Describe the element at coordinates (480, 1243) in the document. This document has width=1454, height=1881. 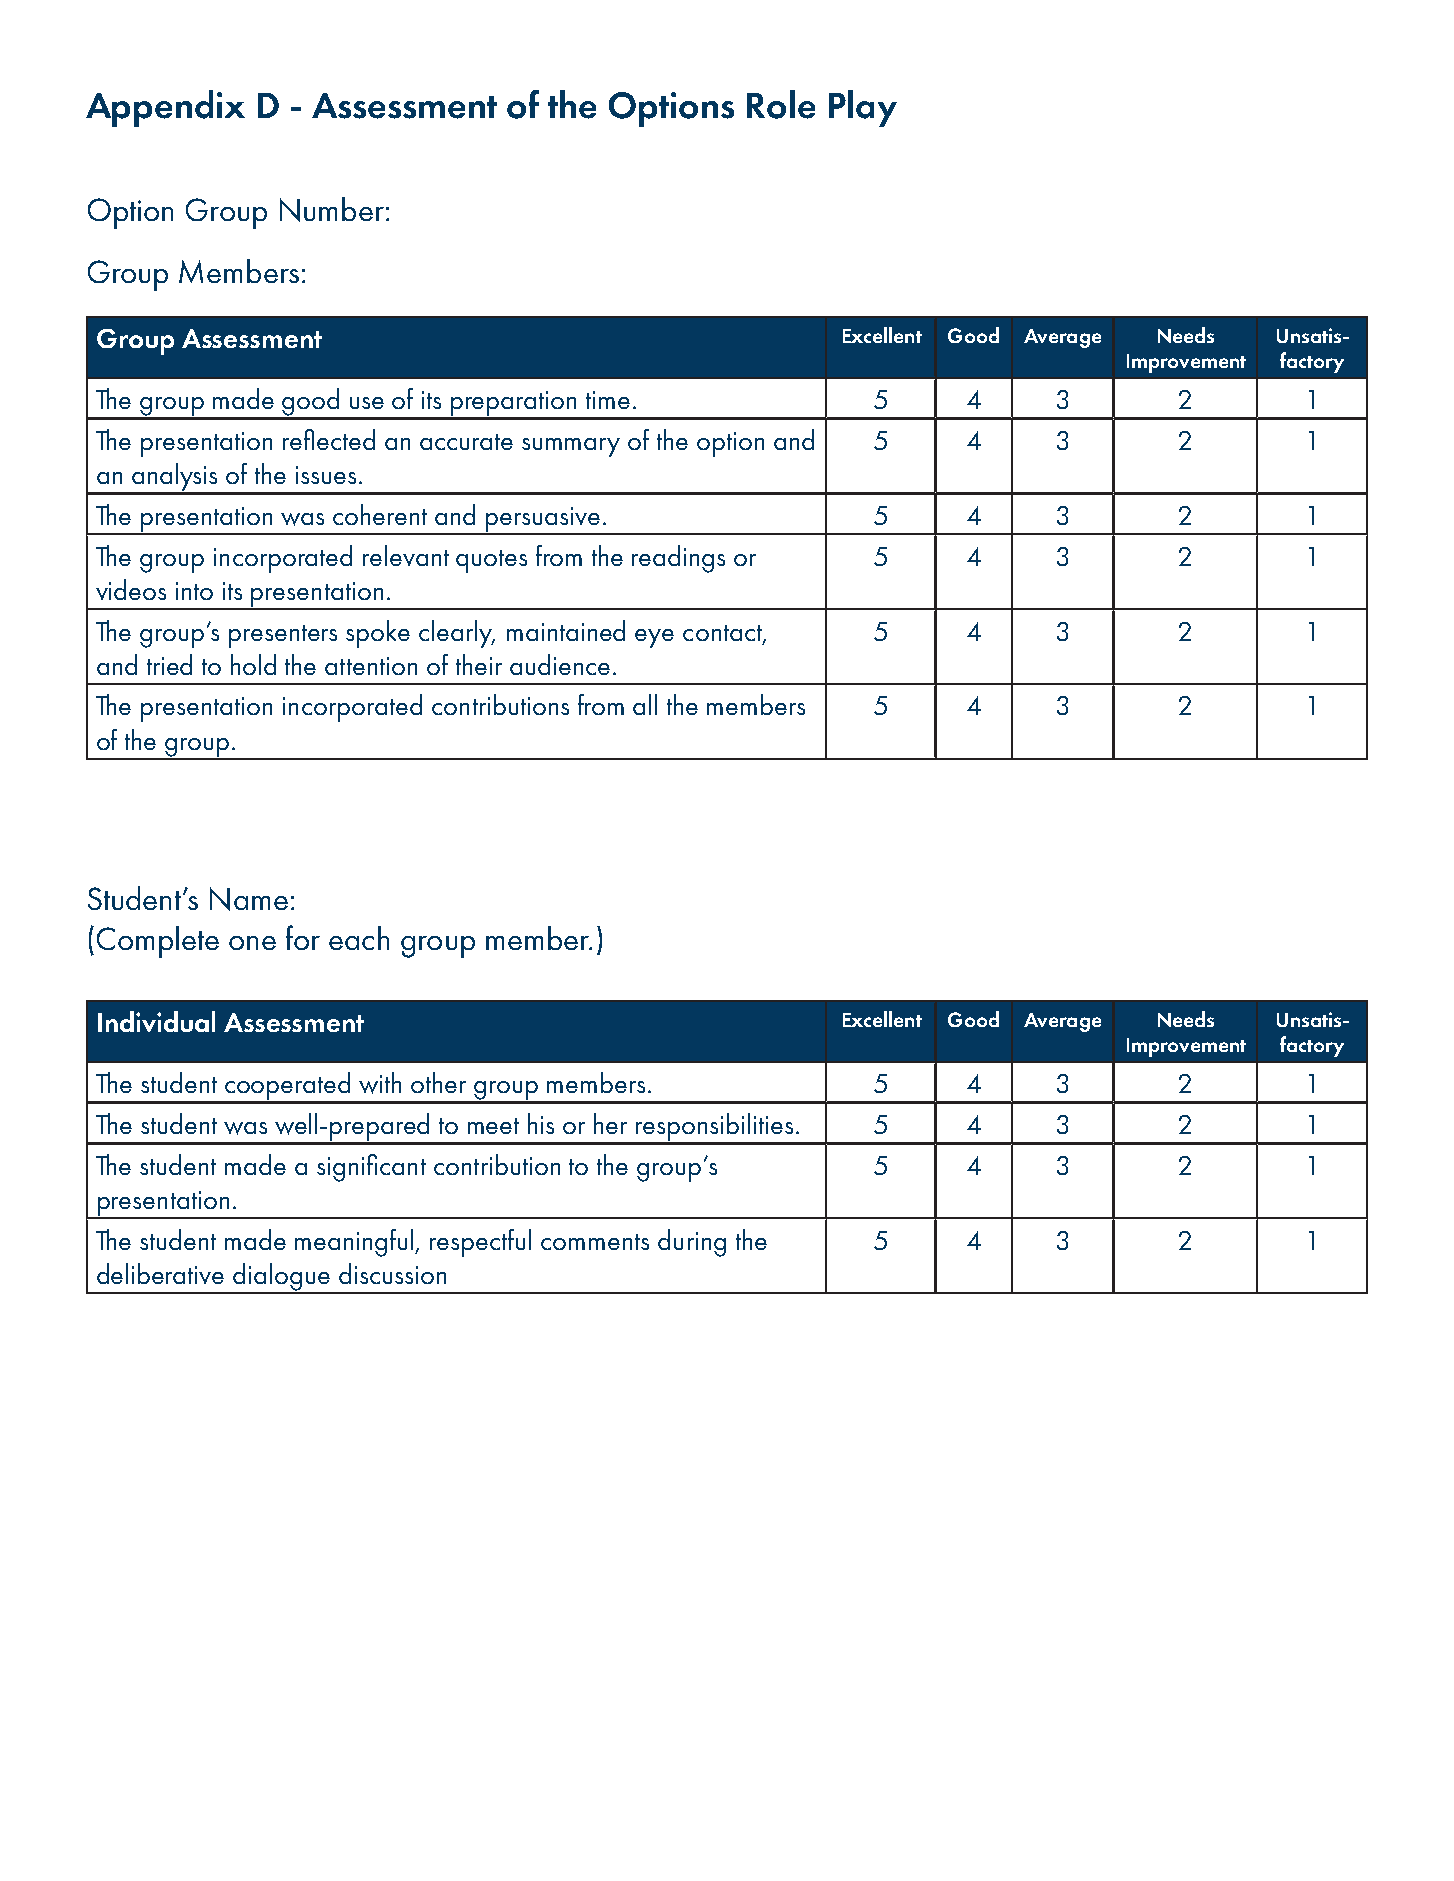
I see `respectful` at that location.
